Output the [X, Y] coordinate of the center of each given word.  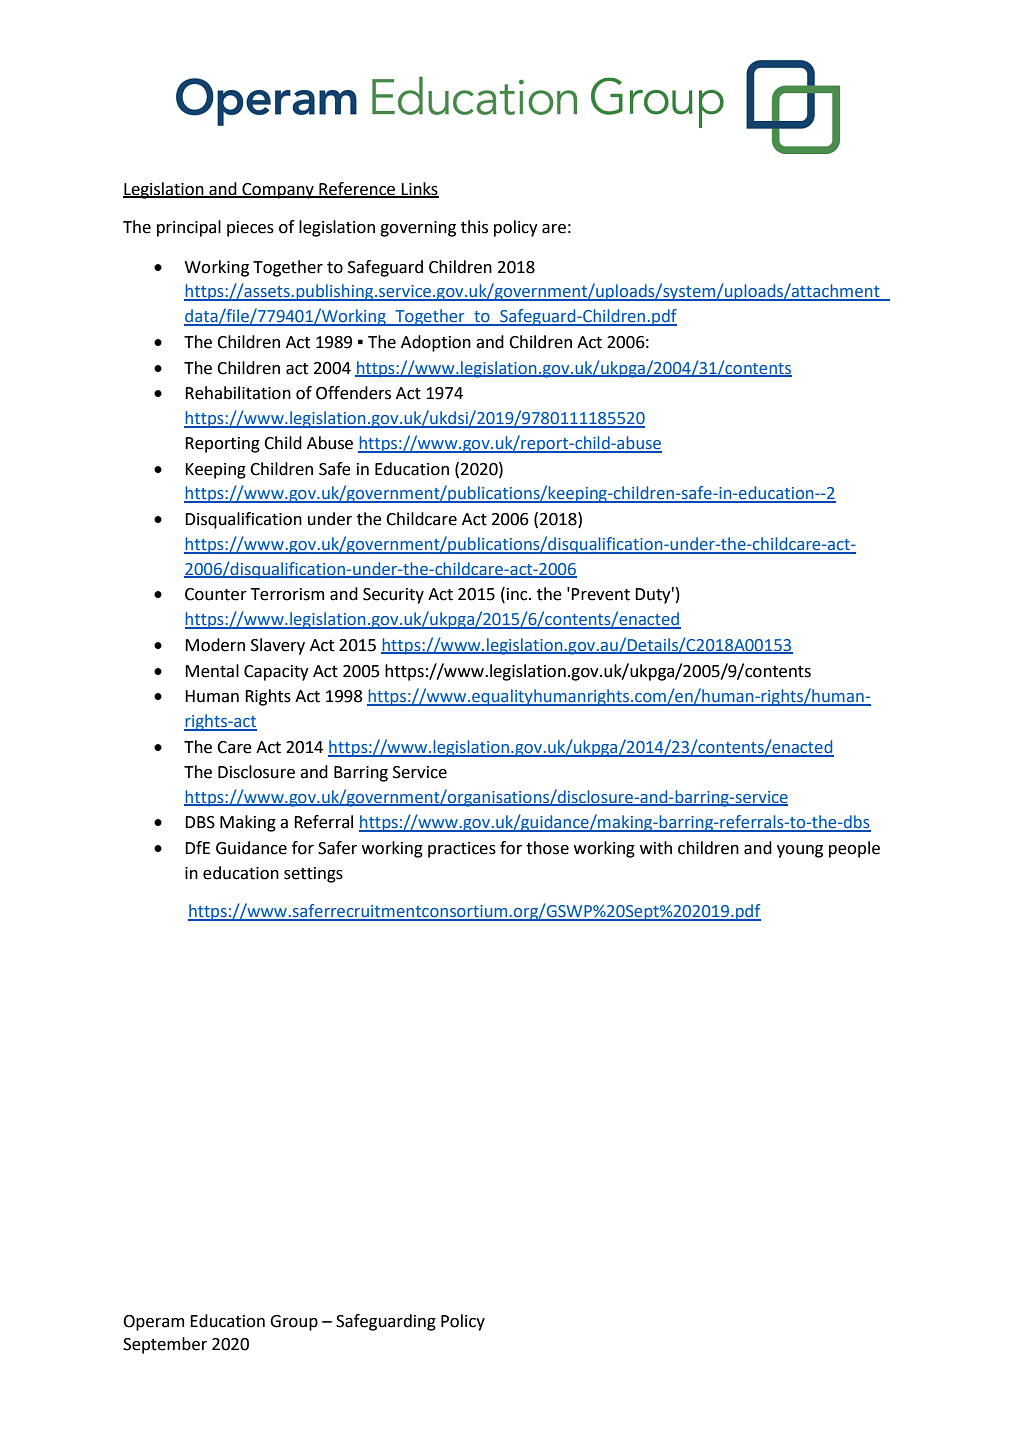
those [547, 848]
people [854, 849]
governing [418, 229]
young [800, 851]
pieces [250, 229]
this [474, 227]
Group [294, 1323]
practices [462, 850]
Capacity [276, 673]
